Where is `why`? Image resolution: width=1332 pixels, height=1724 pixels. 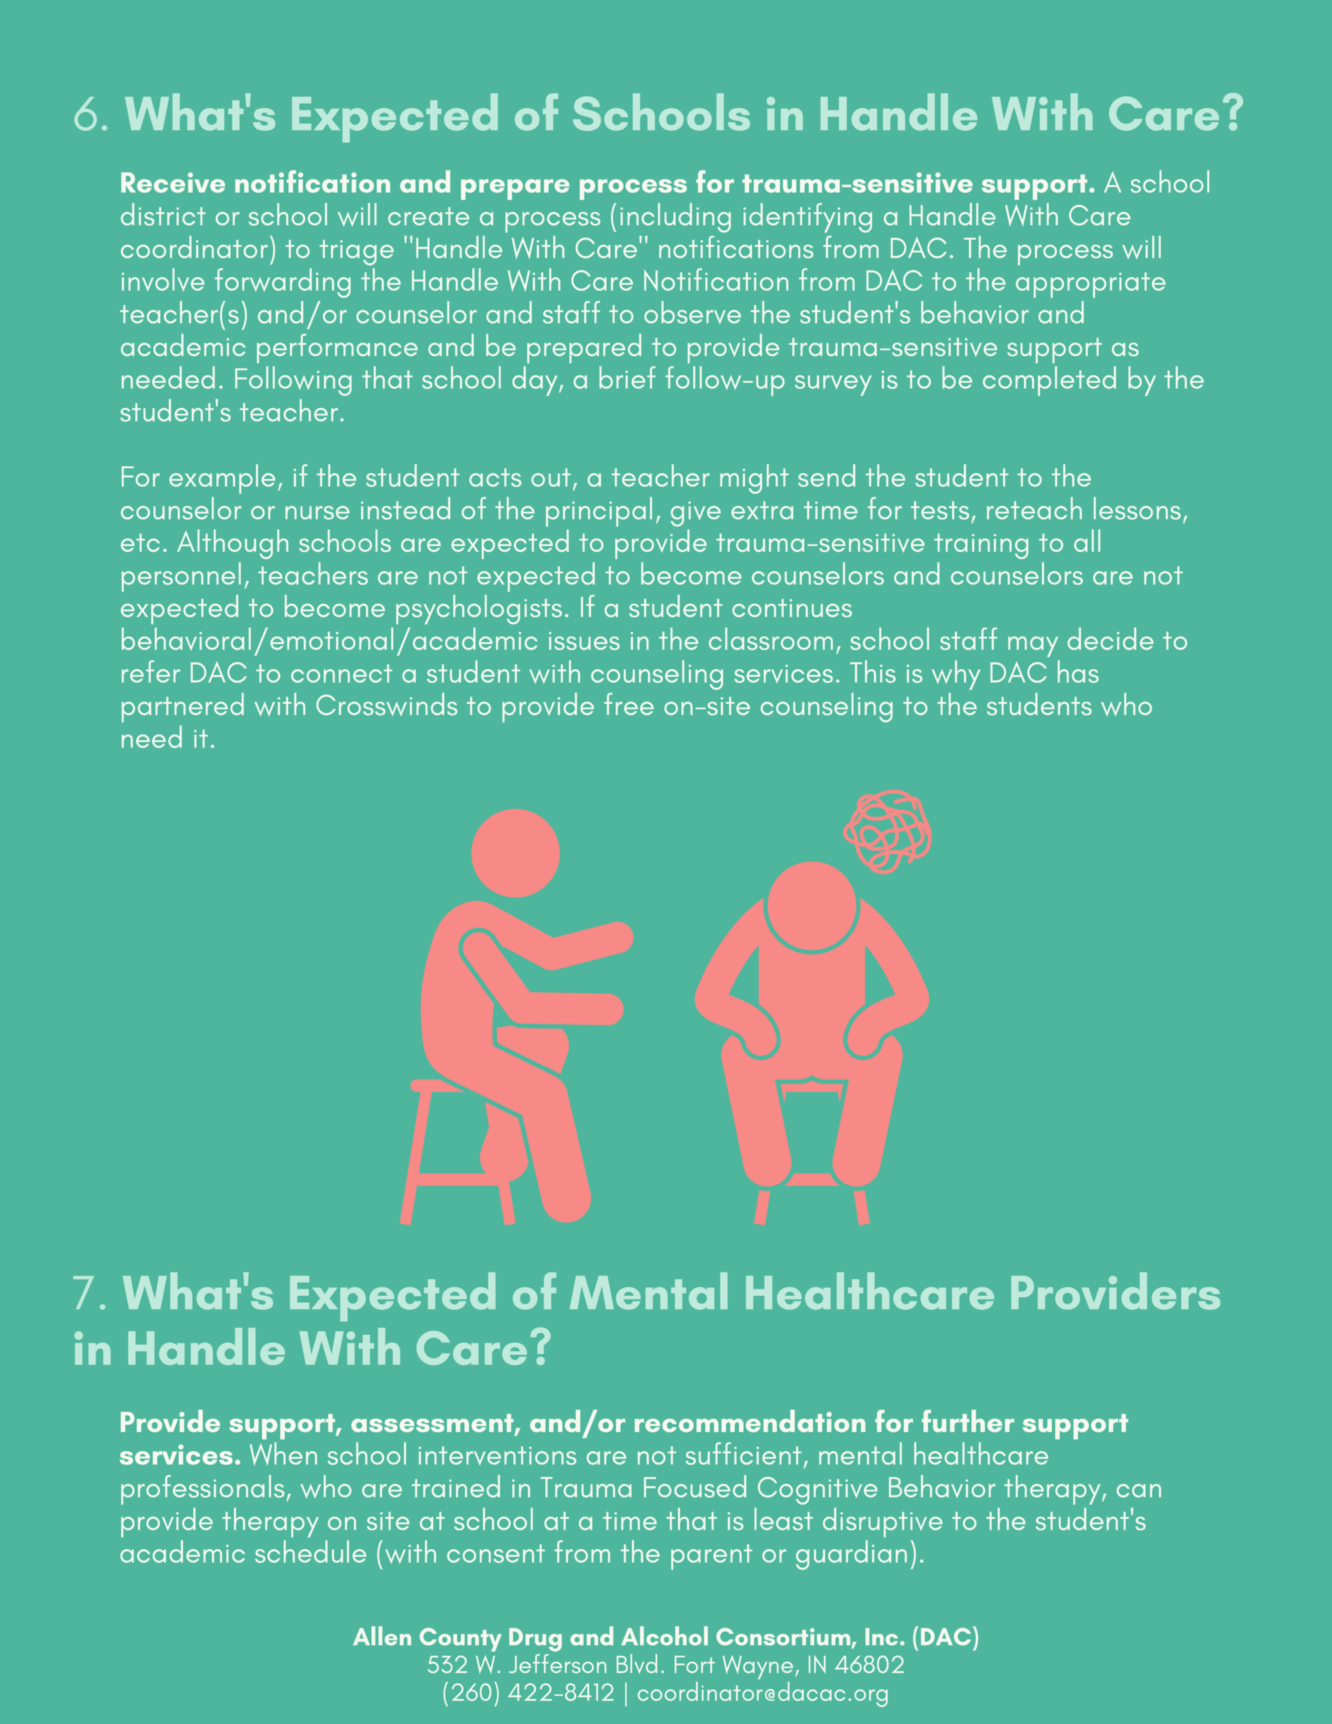
why is located at coordinates (956, 675).
